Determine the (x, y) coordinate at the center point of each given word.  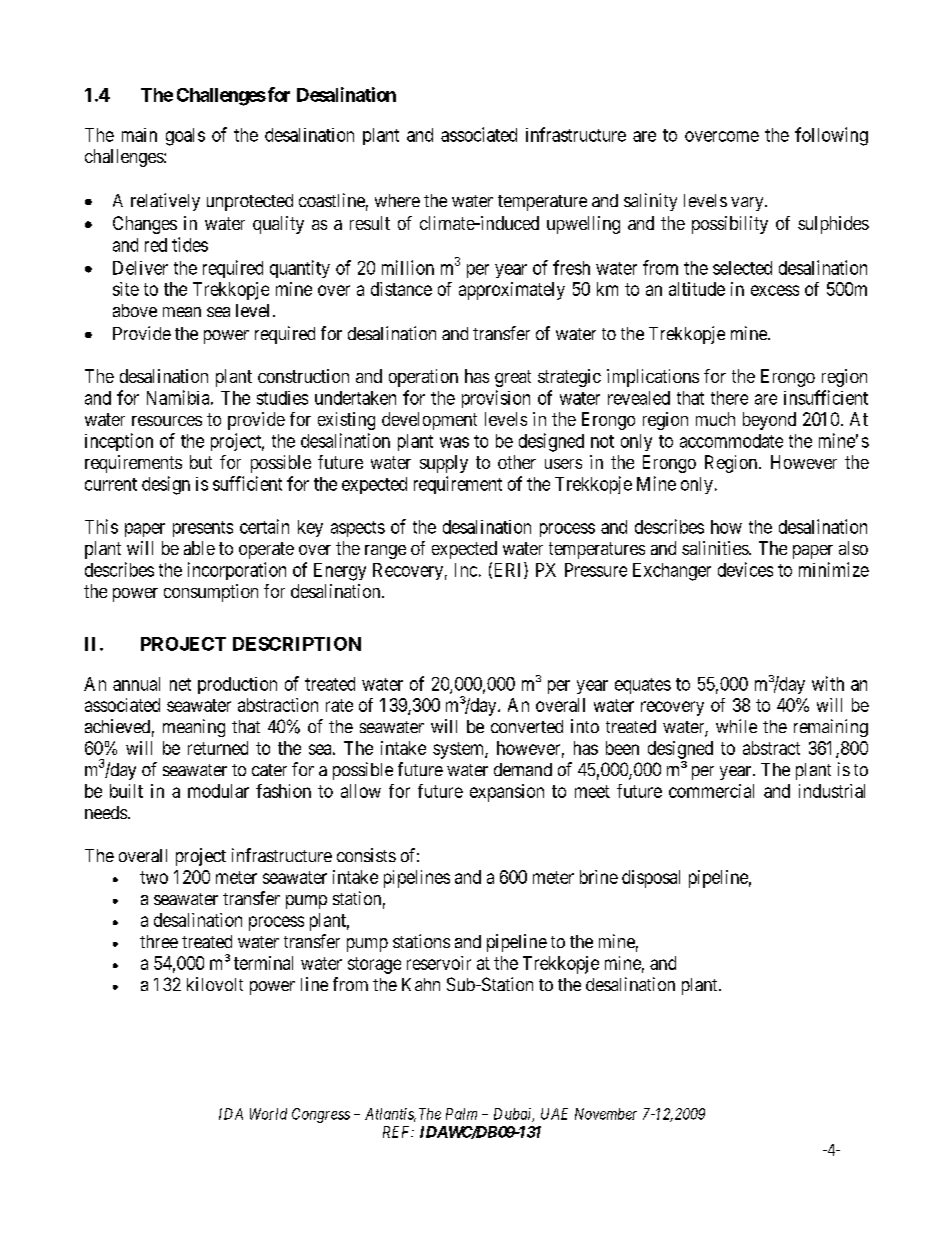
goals (185, 137)
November (606, 1114)
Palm (461, 1114)
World (268, 1114)
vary (748, 204)
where (397, 200)
